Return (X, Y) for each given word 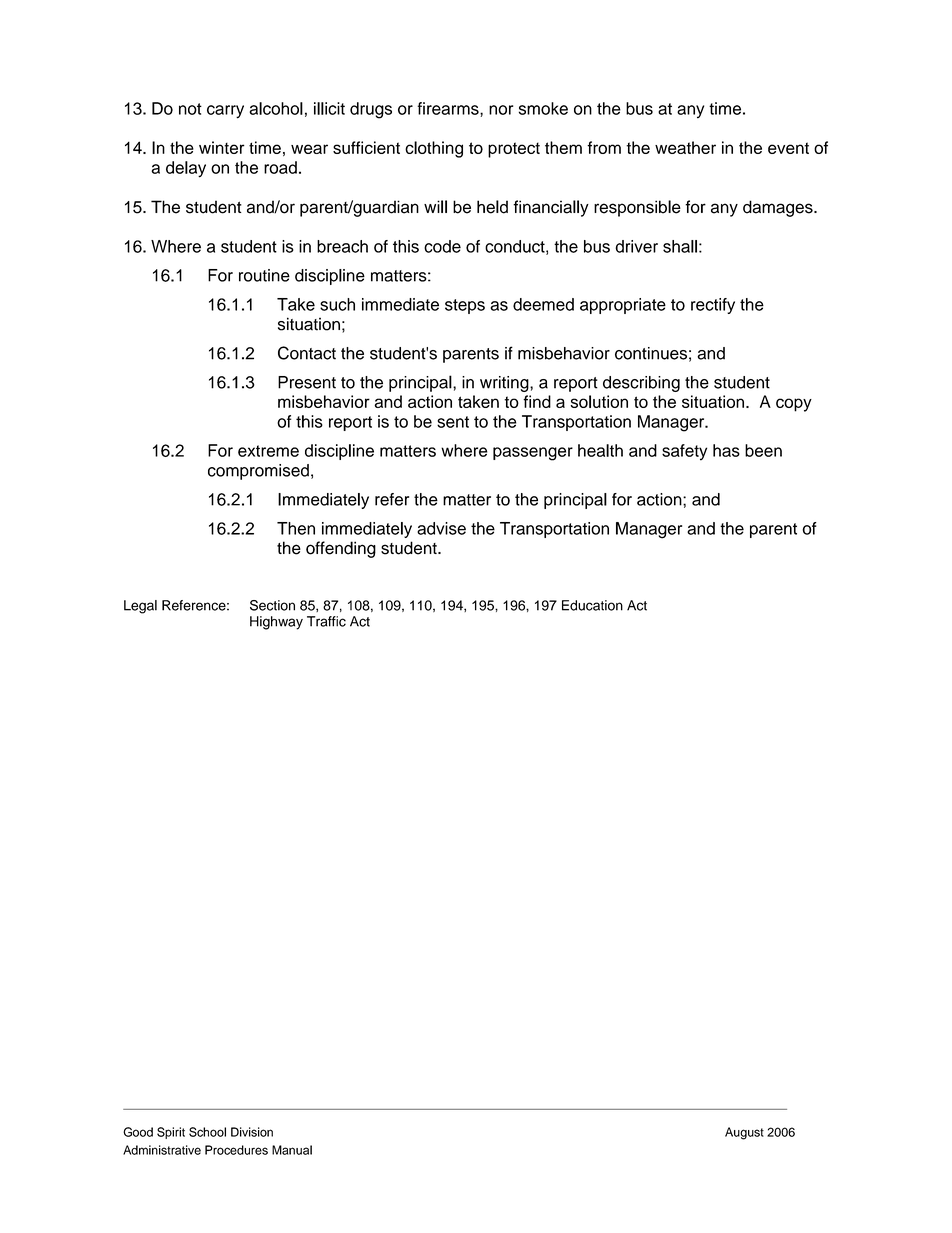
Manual (292, 1150)
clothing (434, 149)
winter (222, 147)
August (744, 1133)
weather (685, 147)
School (207, 1132)
